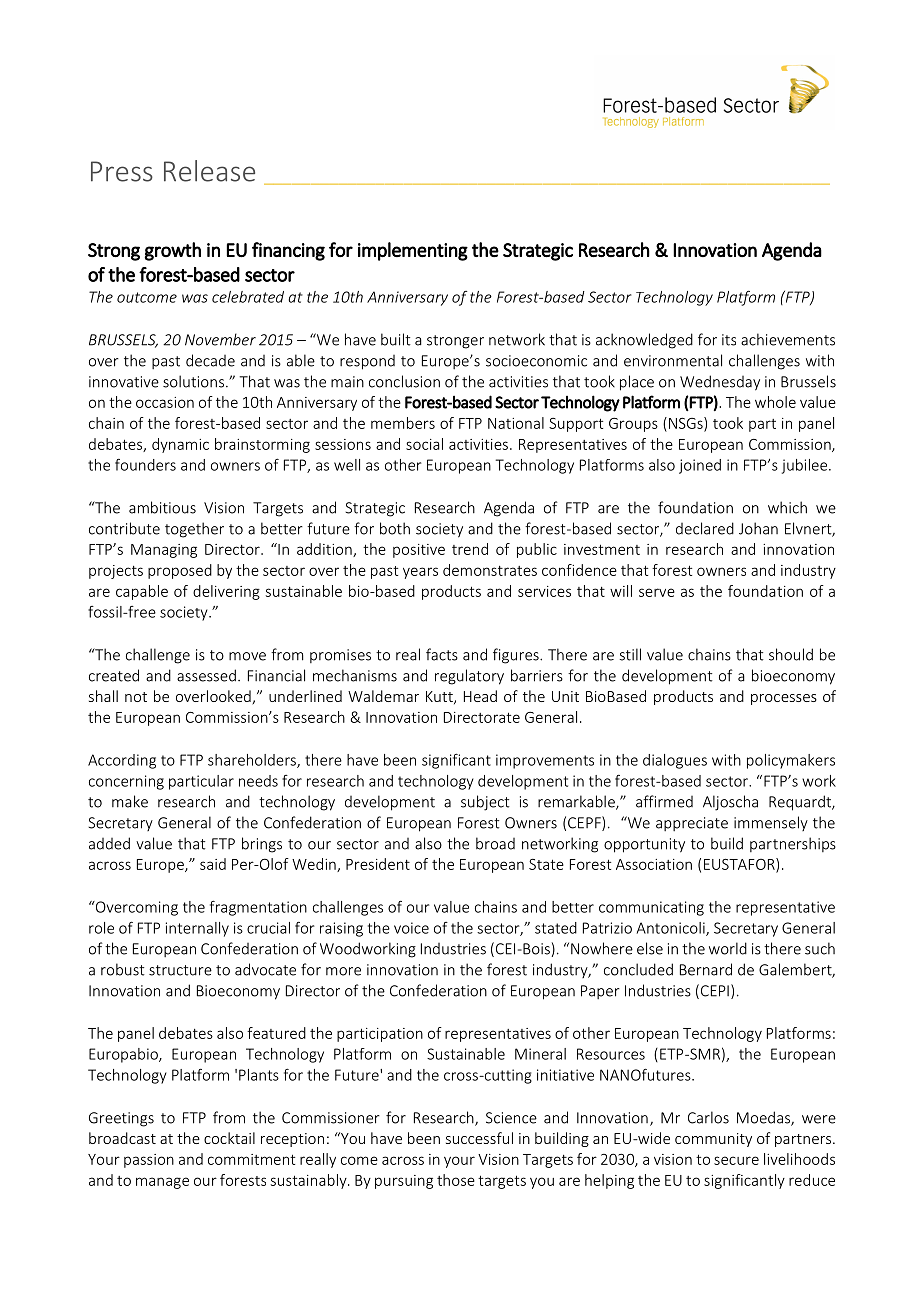 The image size is (924, 1309). What do you see at coordinates (149, 1161) in the image?
I see `passion` at bounding box center [149, 1161].
